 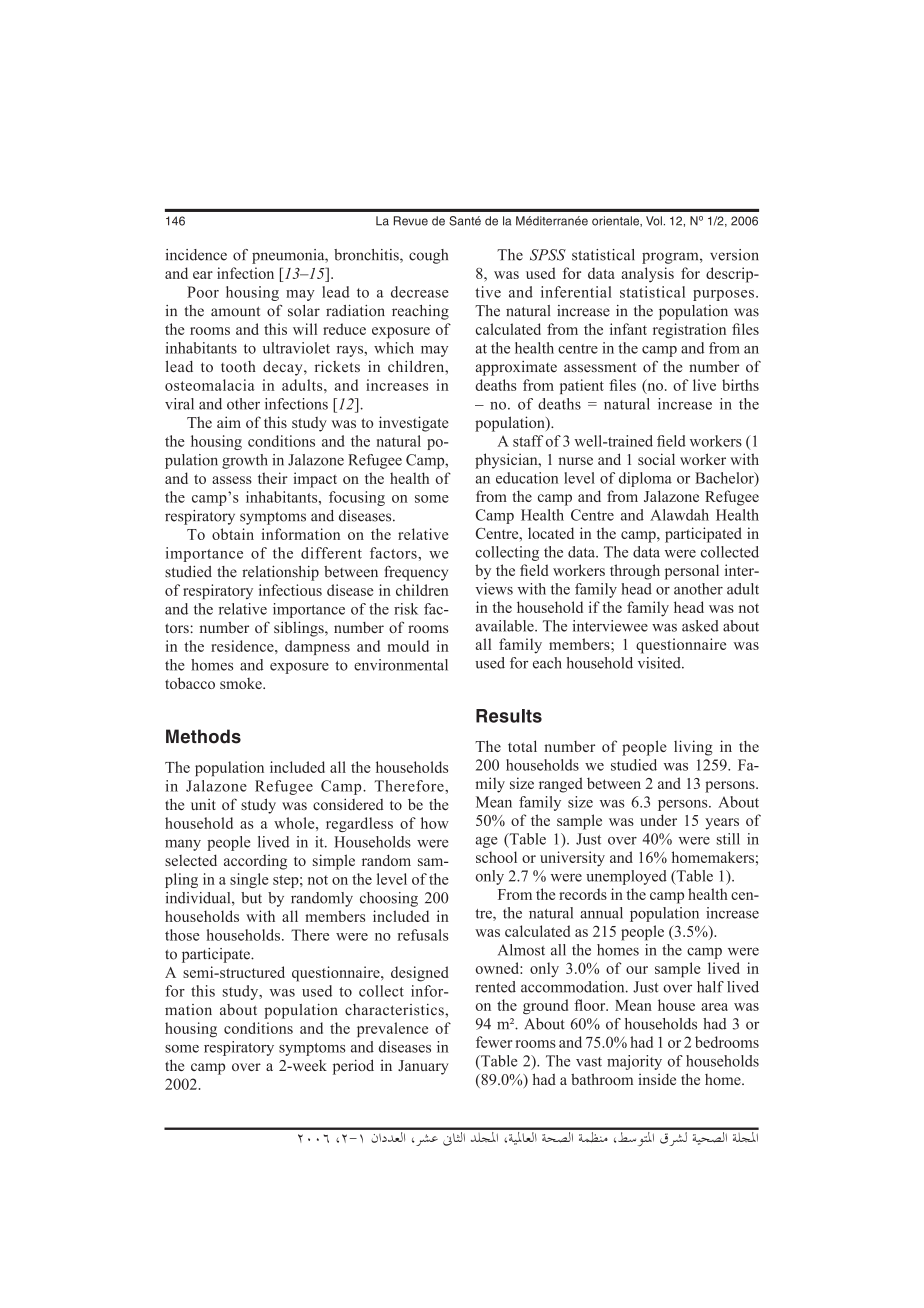 I want to click on education, so click(x=527, y=478).
